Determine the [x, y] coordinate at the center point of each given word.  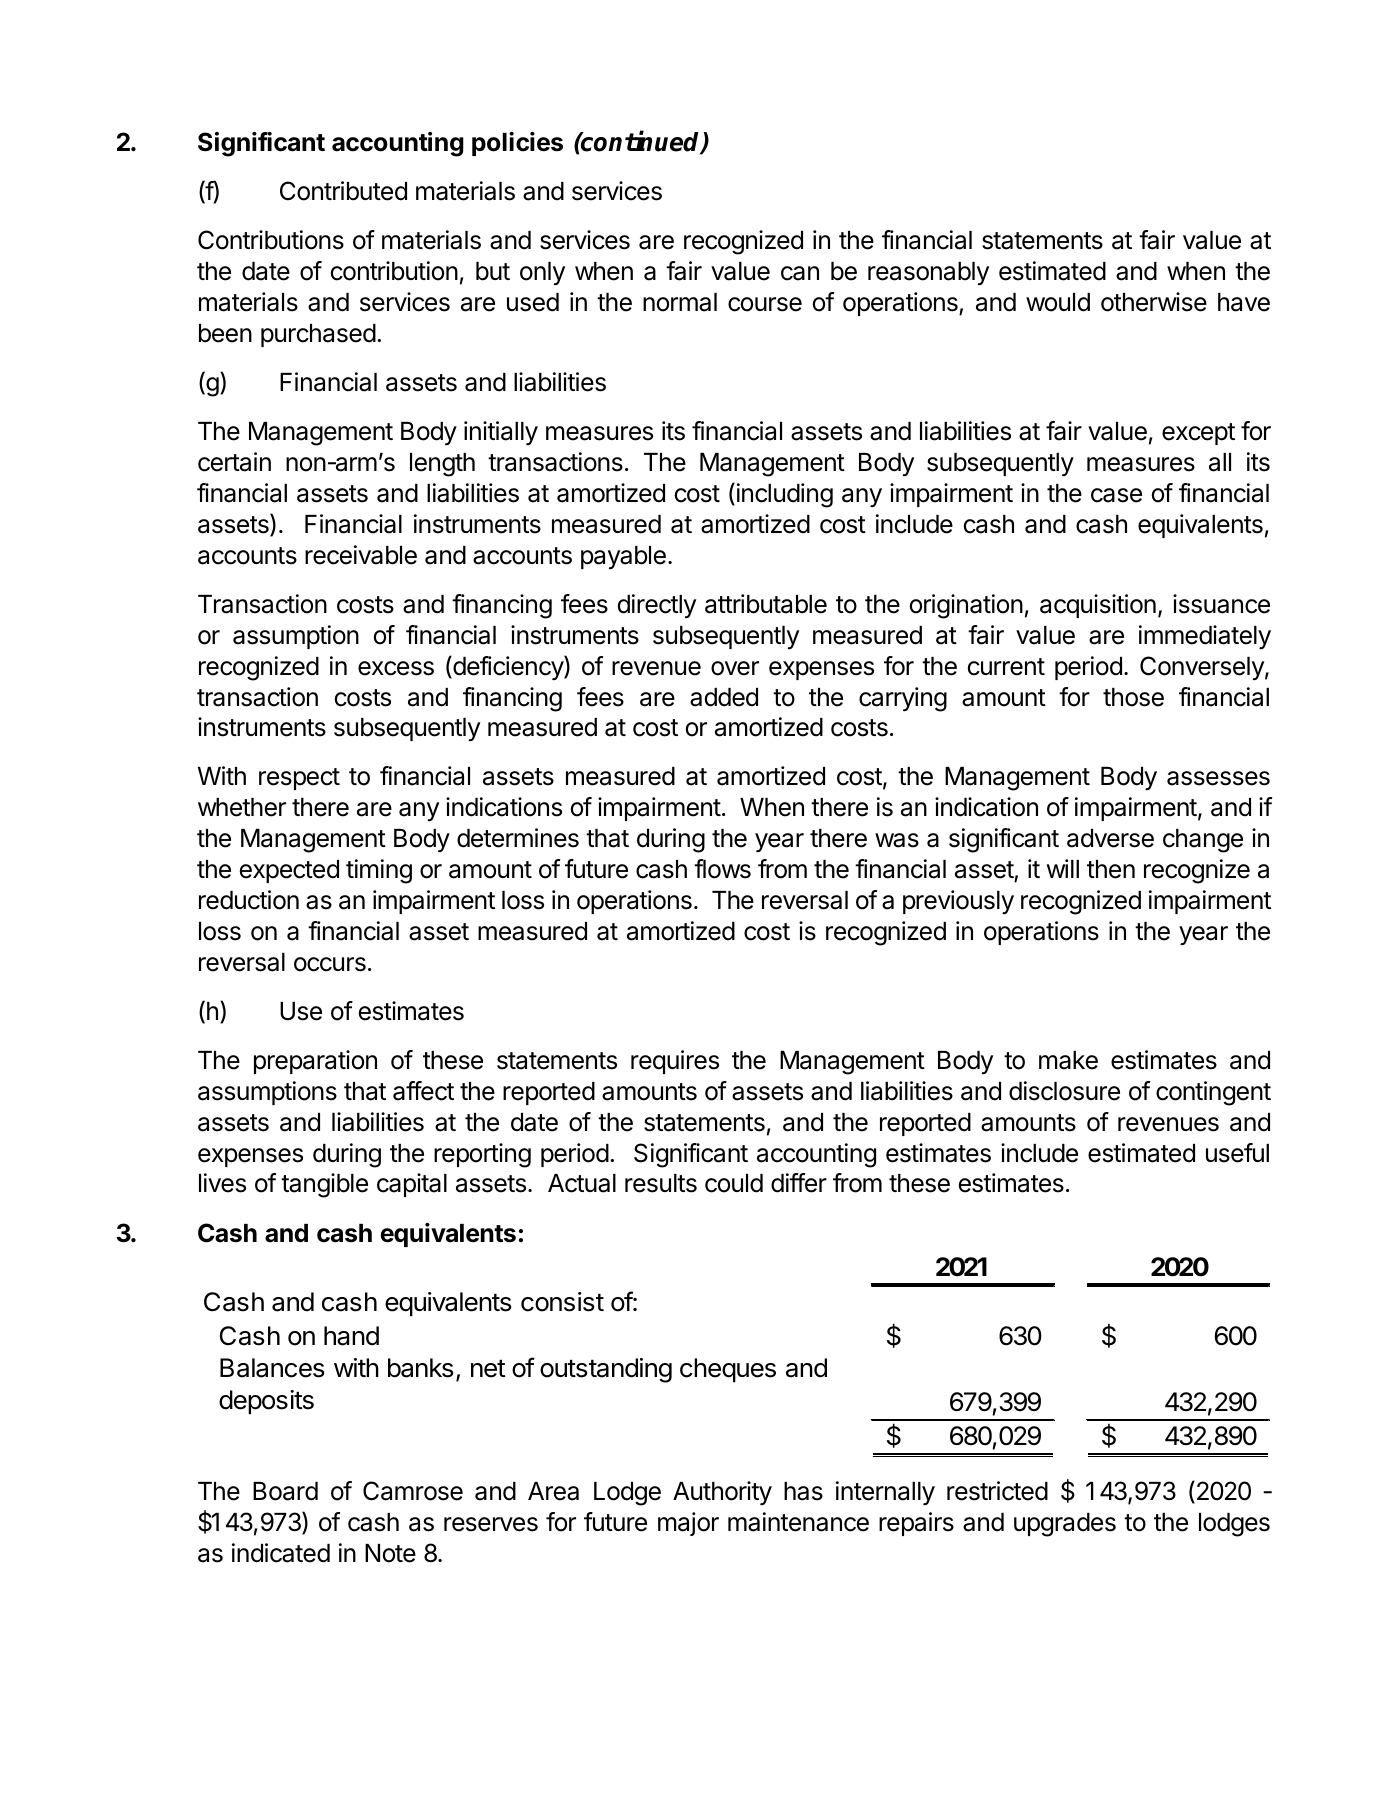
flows [722, 869]
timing [379, 871]
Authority [722, 1493]
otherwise [1154, 302]
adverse [1110, 838]
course [765, 304]
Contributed [343, 191]
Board [285, 1491]
